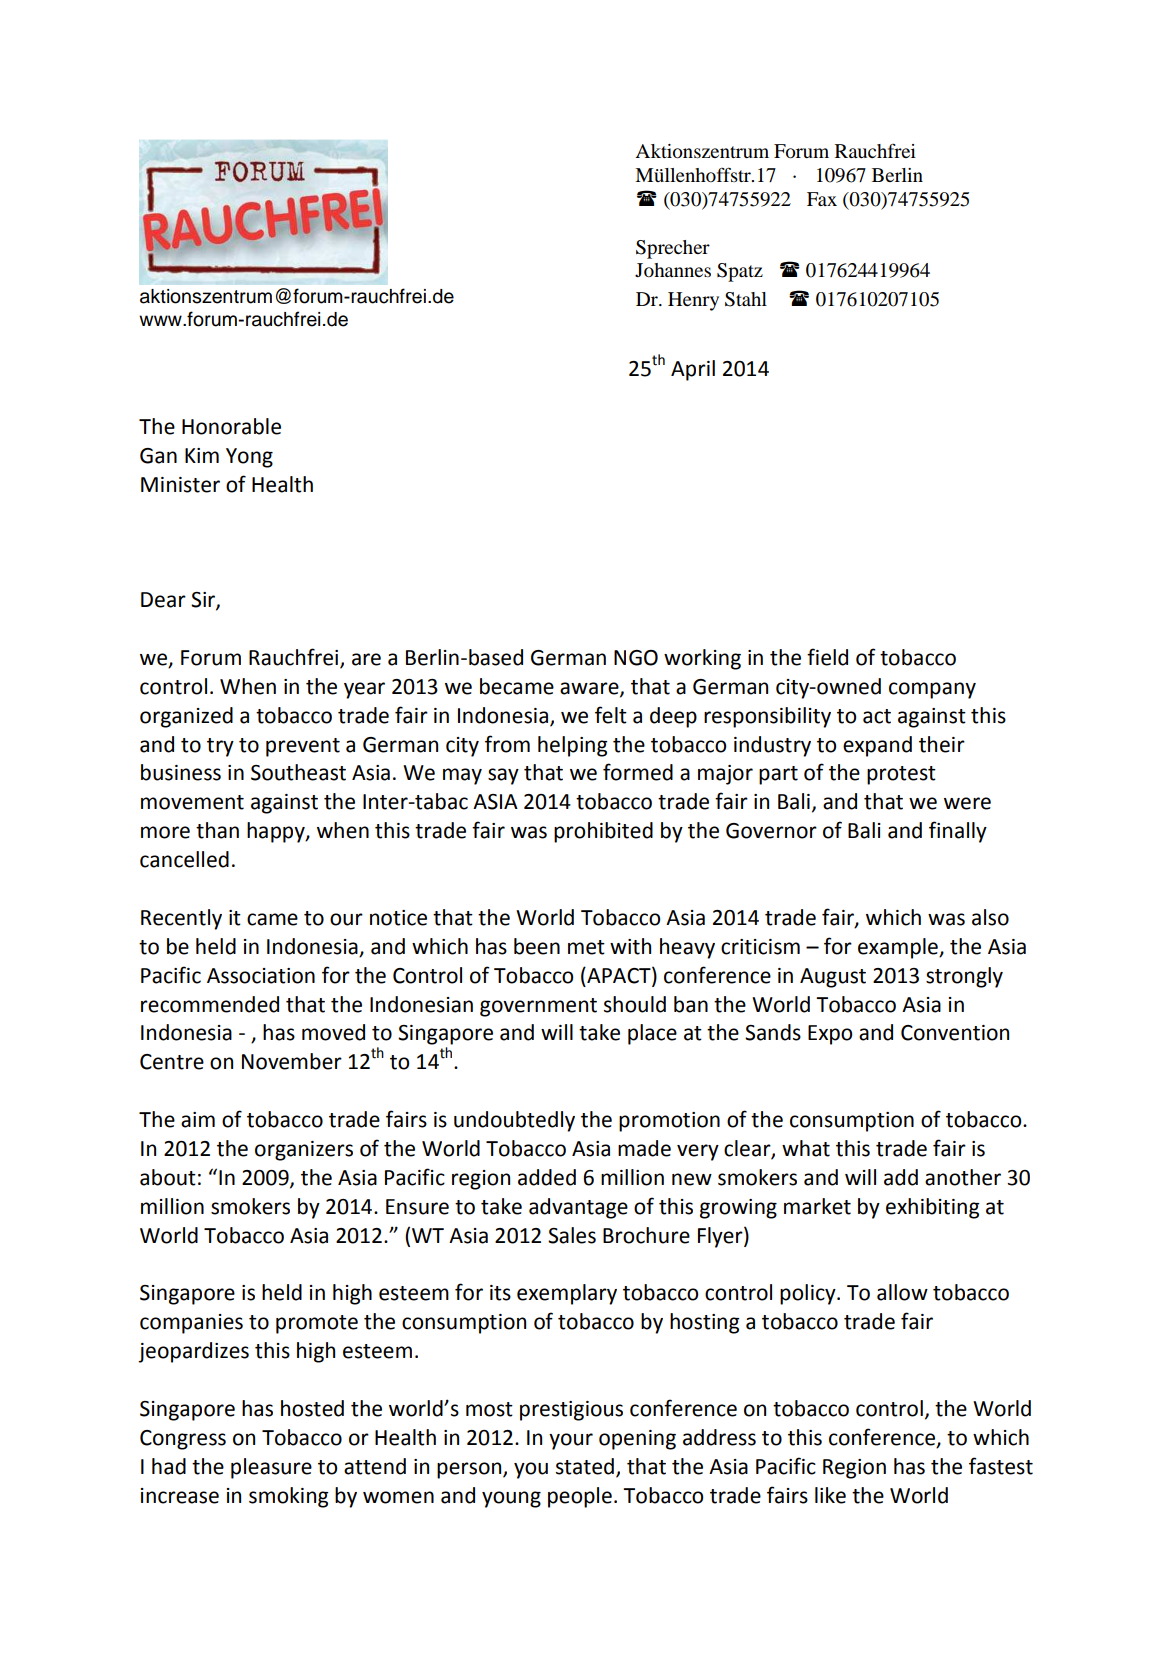 Image resolution: width=1173 pixels, height=1660 pixels. Describe the element at coordinates (958, 832) in the screenshot. I see `finally` at that location.
